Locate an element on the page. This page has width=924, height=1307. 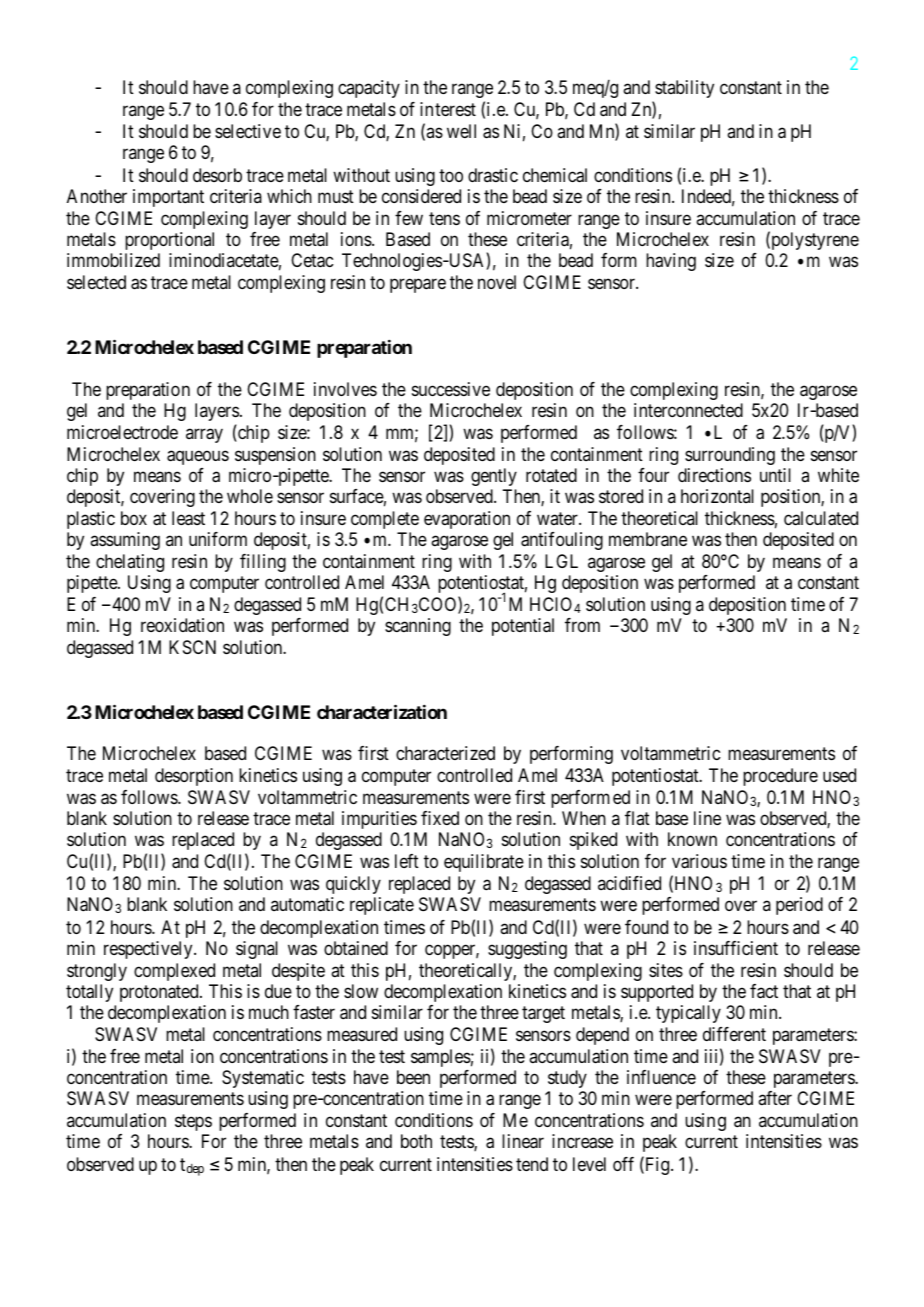
respectively is located at coordinates (149, 950).
